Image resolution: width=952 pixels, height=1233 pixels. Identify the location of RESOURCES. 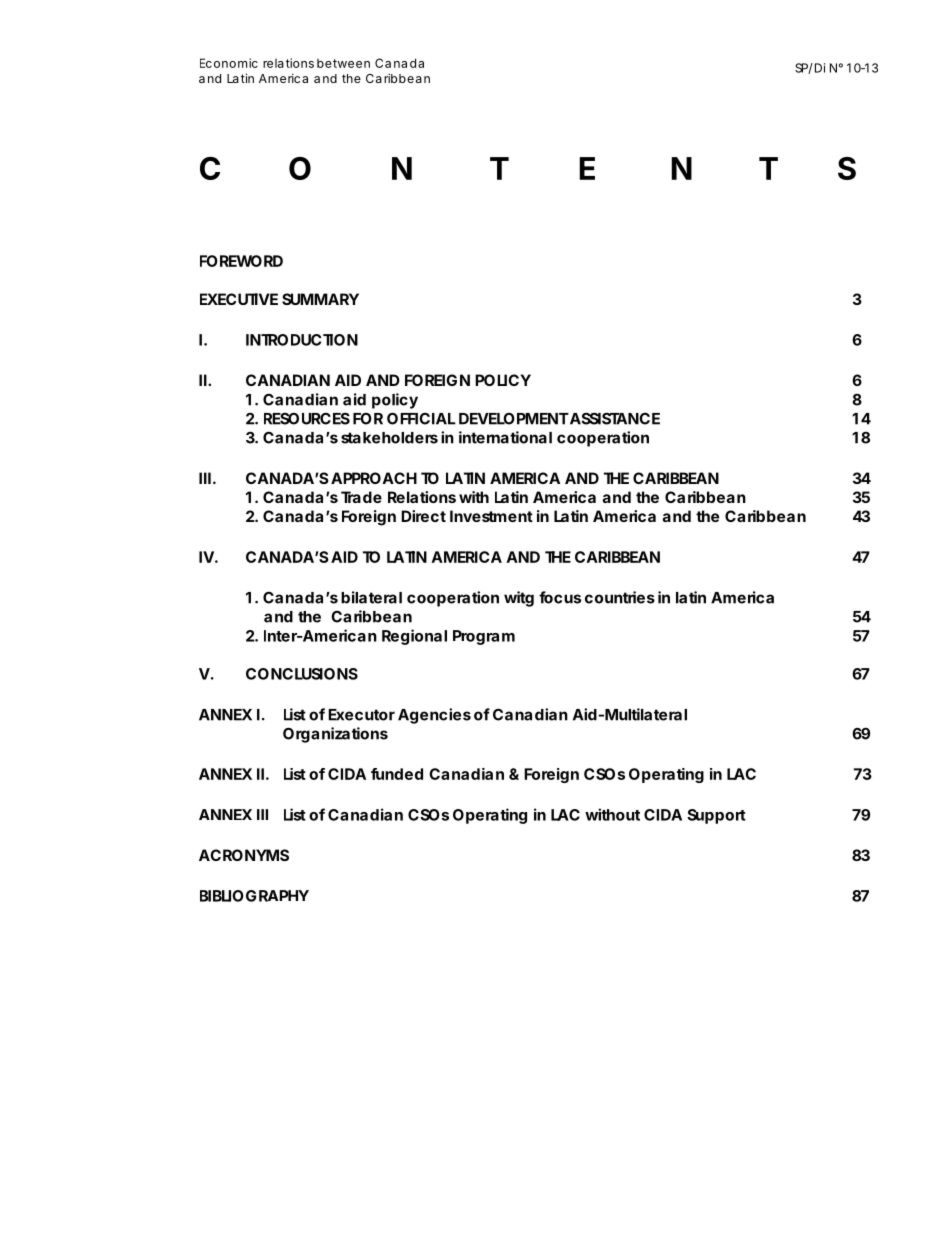
(307, 418).
